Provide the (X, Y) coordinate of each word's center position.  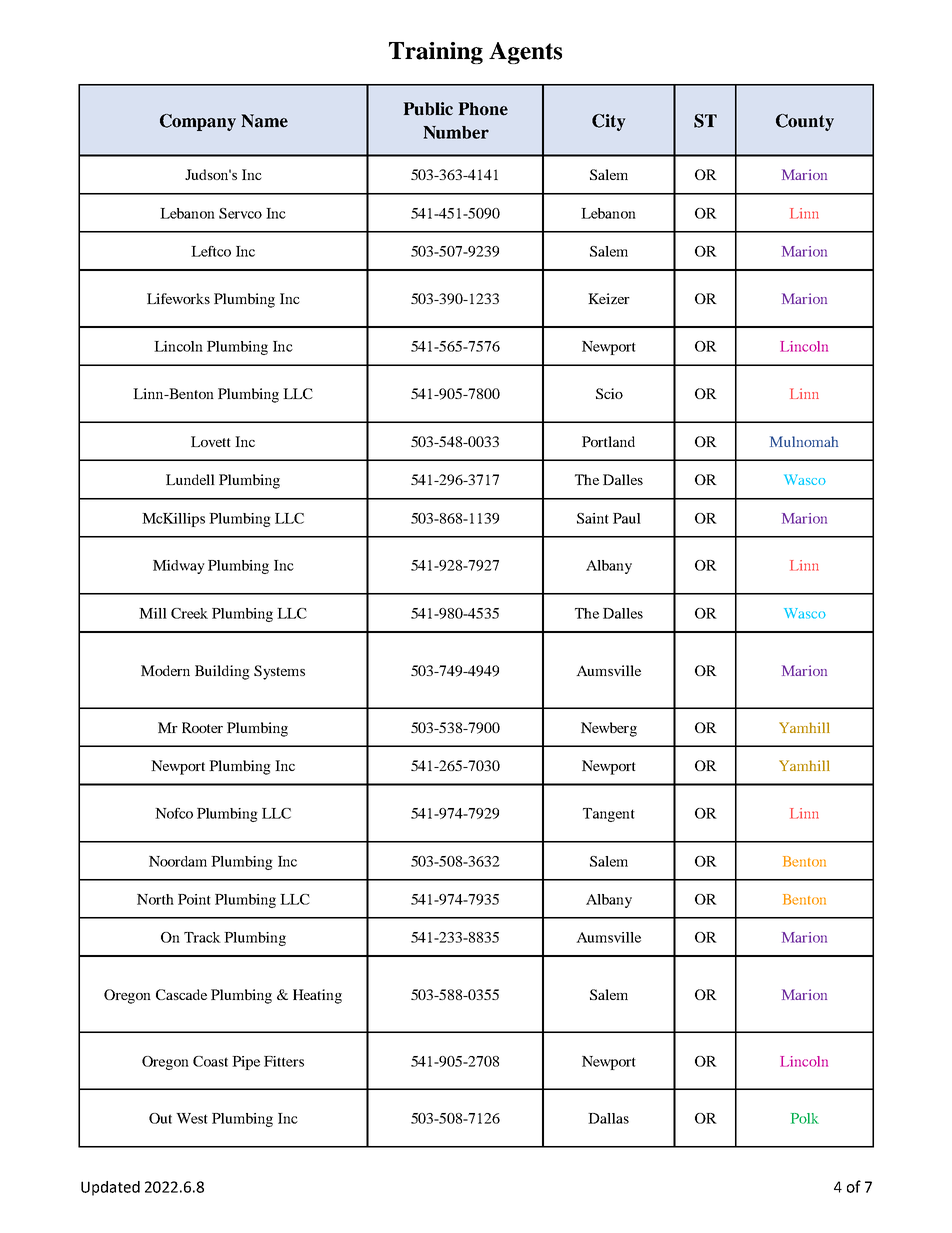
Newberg (609, 729)
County (805, 122)
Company (198, 122)
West (192, 1118)
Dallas (608, 1118)
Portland (608, 441)
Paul (627, 518)
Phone (483, 109)
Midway (179, 567)
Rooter (202, 727)
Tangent (609, 815)
